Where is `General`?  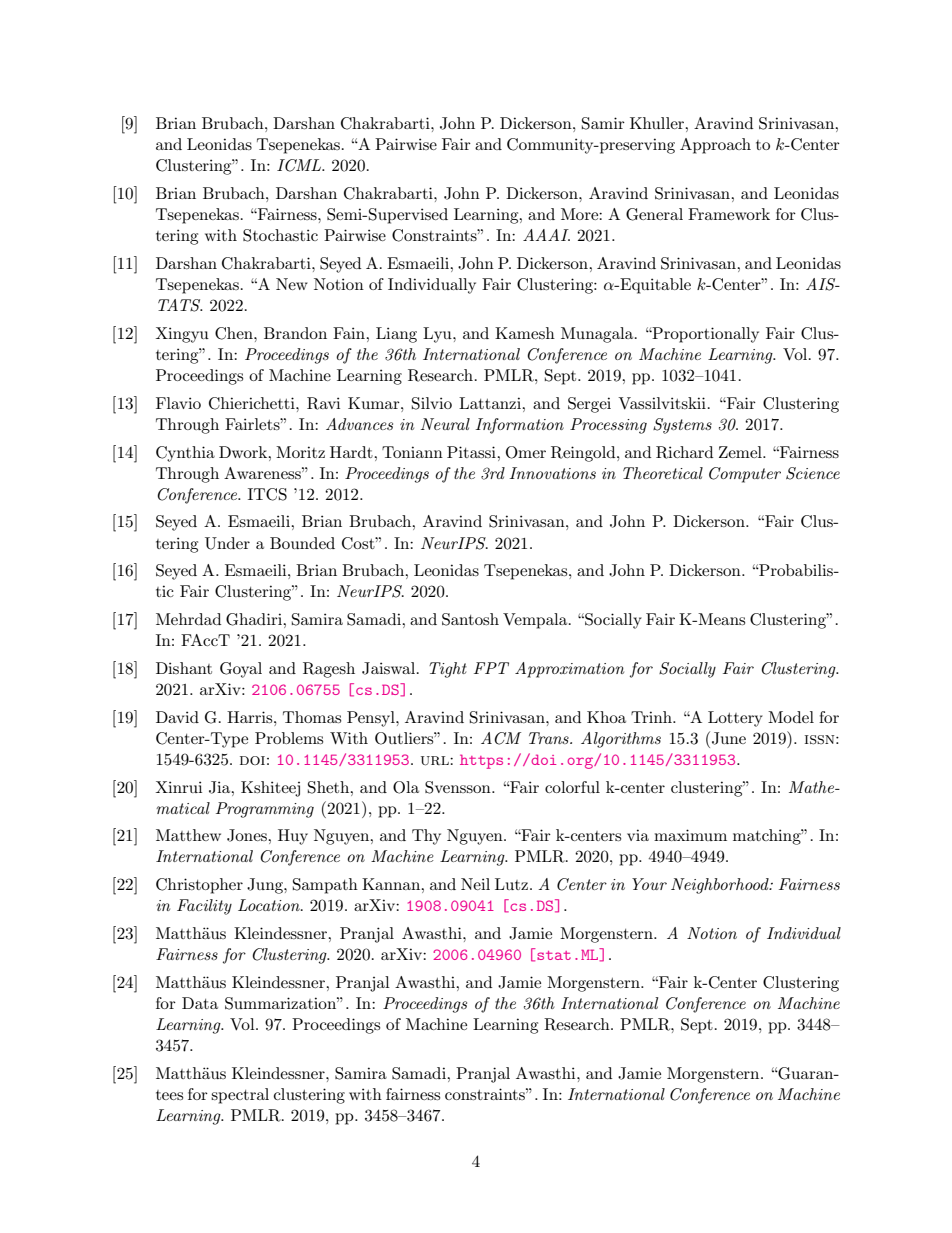
General is located at coordinates (654, 214).
